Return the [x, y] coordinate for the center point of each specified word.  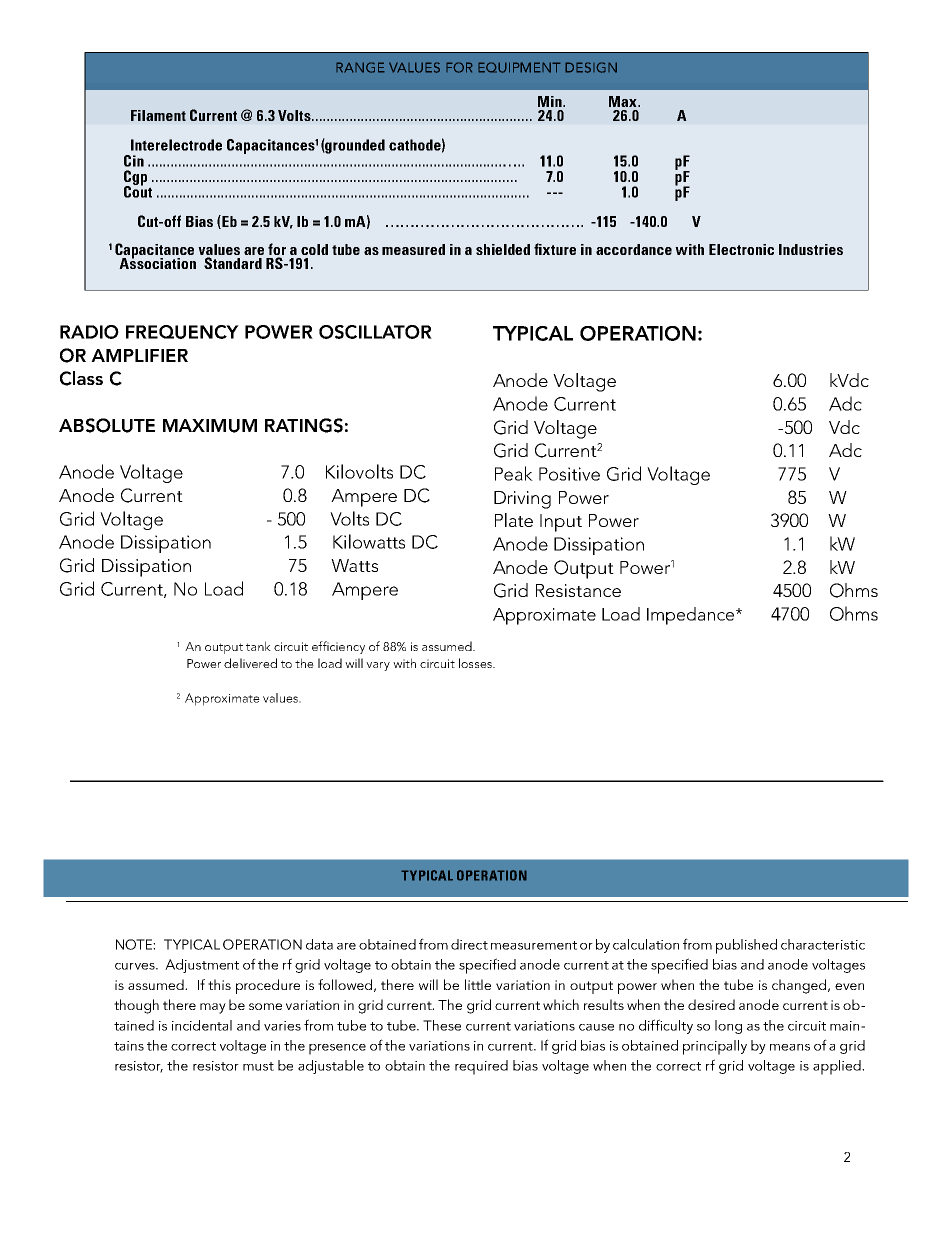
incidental [202, 1025]
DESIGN [591, 67]
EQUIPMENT [519, 67]
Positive [569, 474]
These [442, 1025]
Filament [158, 115]
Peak [514, 473]
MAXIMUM [210, 426]
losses [476, 663]
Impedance [692, 616]
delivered [250, 663]
